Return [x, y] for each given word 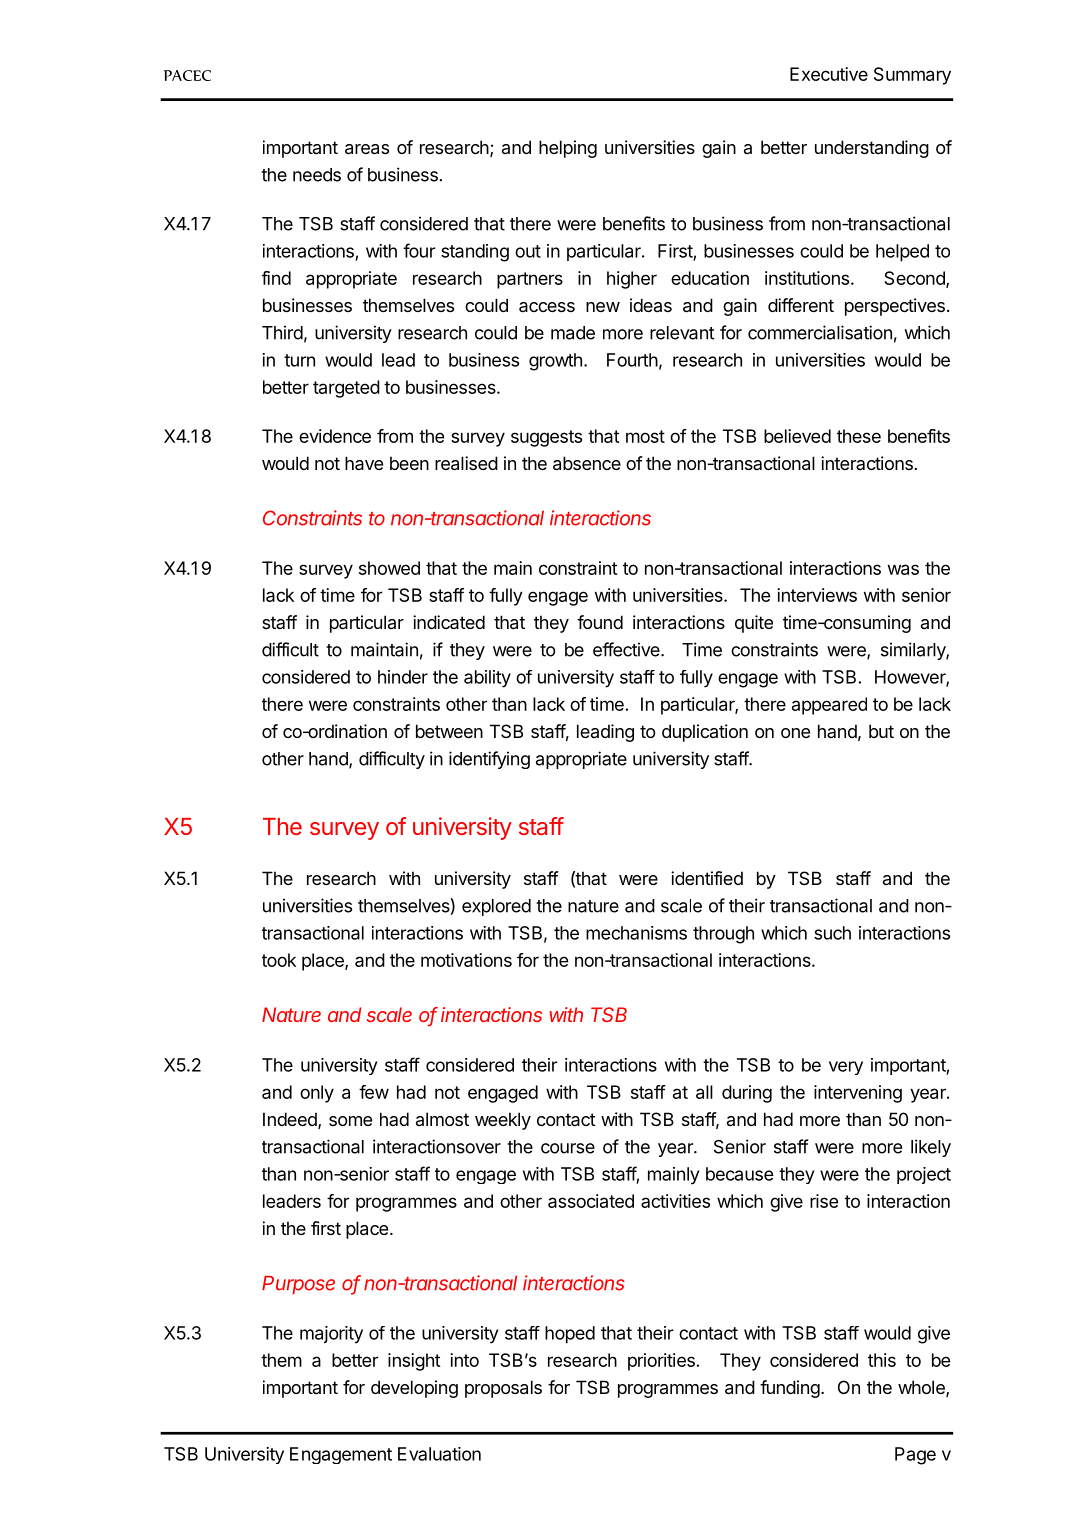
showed [389, 568]
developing [414, 1389]
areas [367, 149]
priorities [662, 1362]
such [832, 933]
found [600, 622]
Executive [829, 74]
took [279, 960]
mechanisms [636, 933]
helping [568, 149]
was [903, 569]
